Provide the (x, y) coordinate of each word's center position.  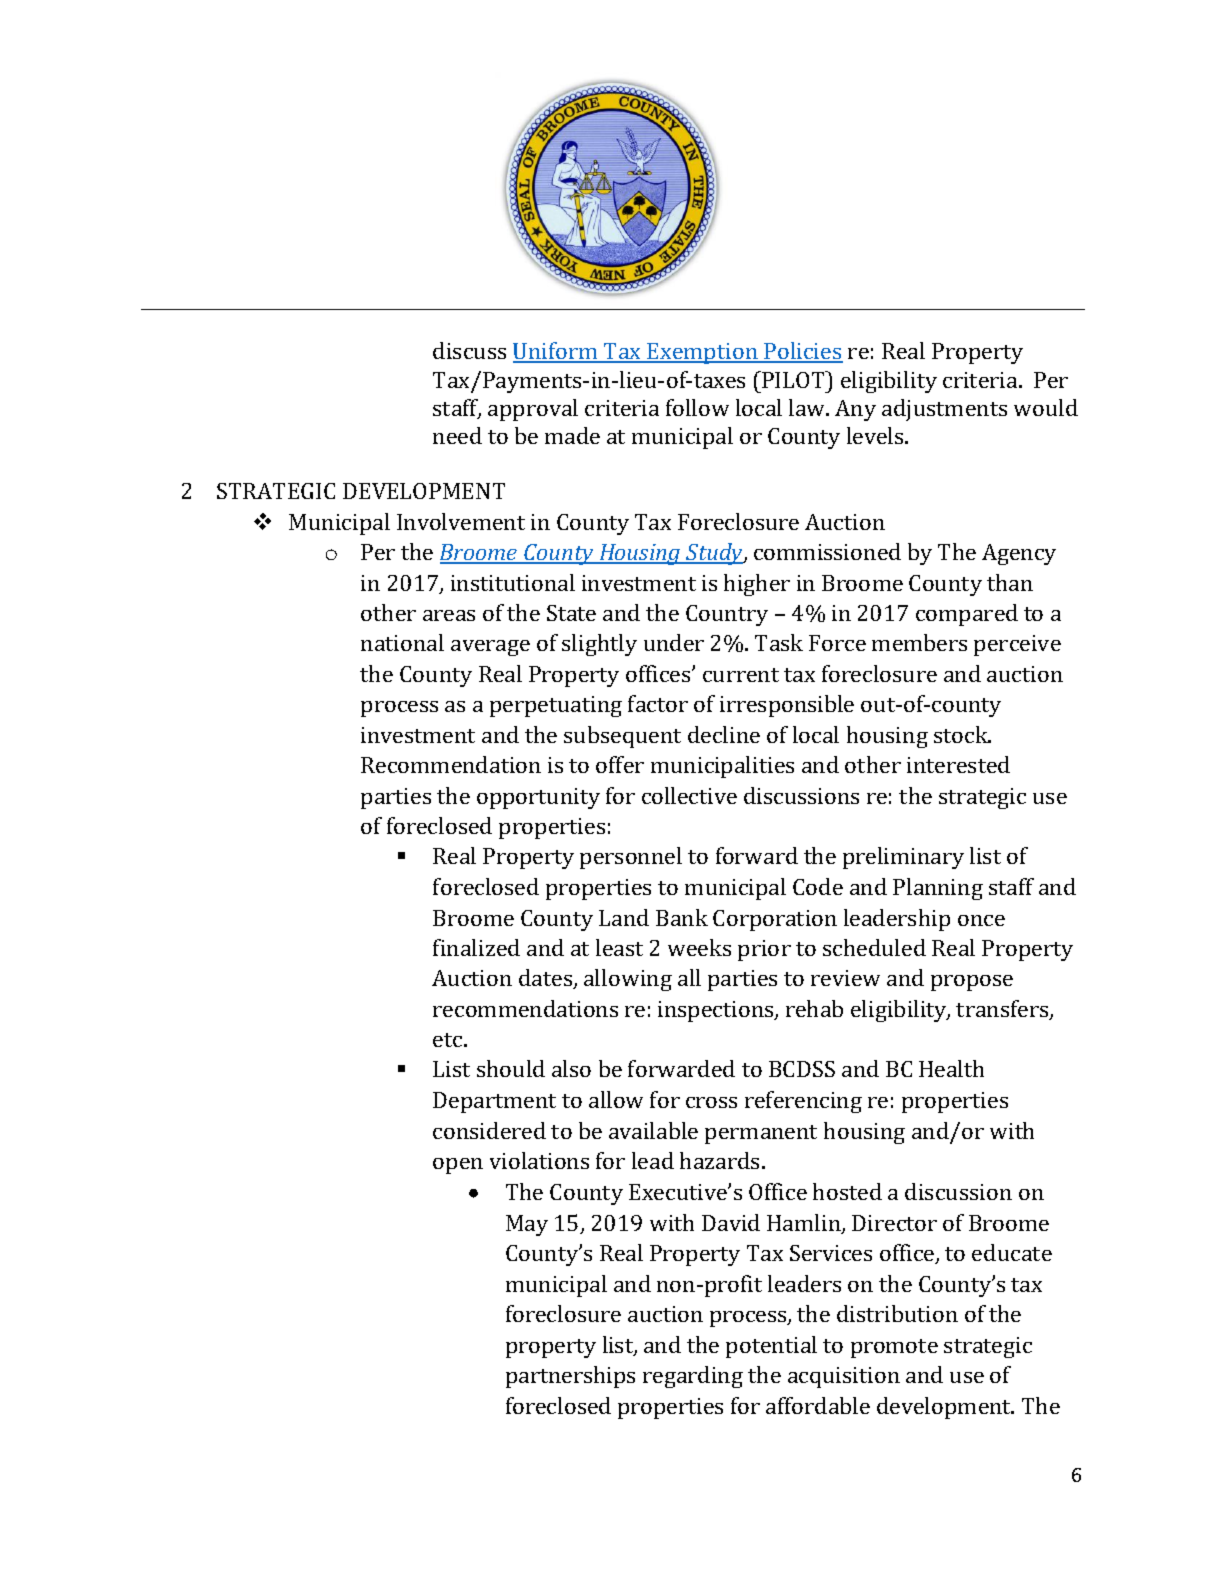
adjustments (944, 410)
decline (724, 734)
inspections (717, 1011)
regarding (693, 1377)
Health (951, 1068)
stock (962, 734)
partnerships (570, 1377)
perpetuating (556, 706)
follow (697, 407)
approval (533, 410)
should (511, 1068)
